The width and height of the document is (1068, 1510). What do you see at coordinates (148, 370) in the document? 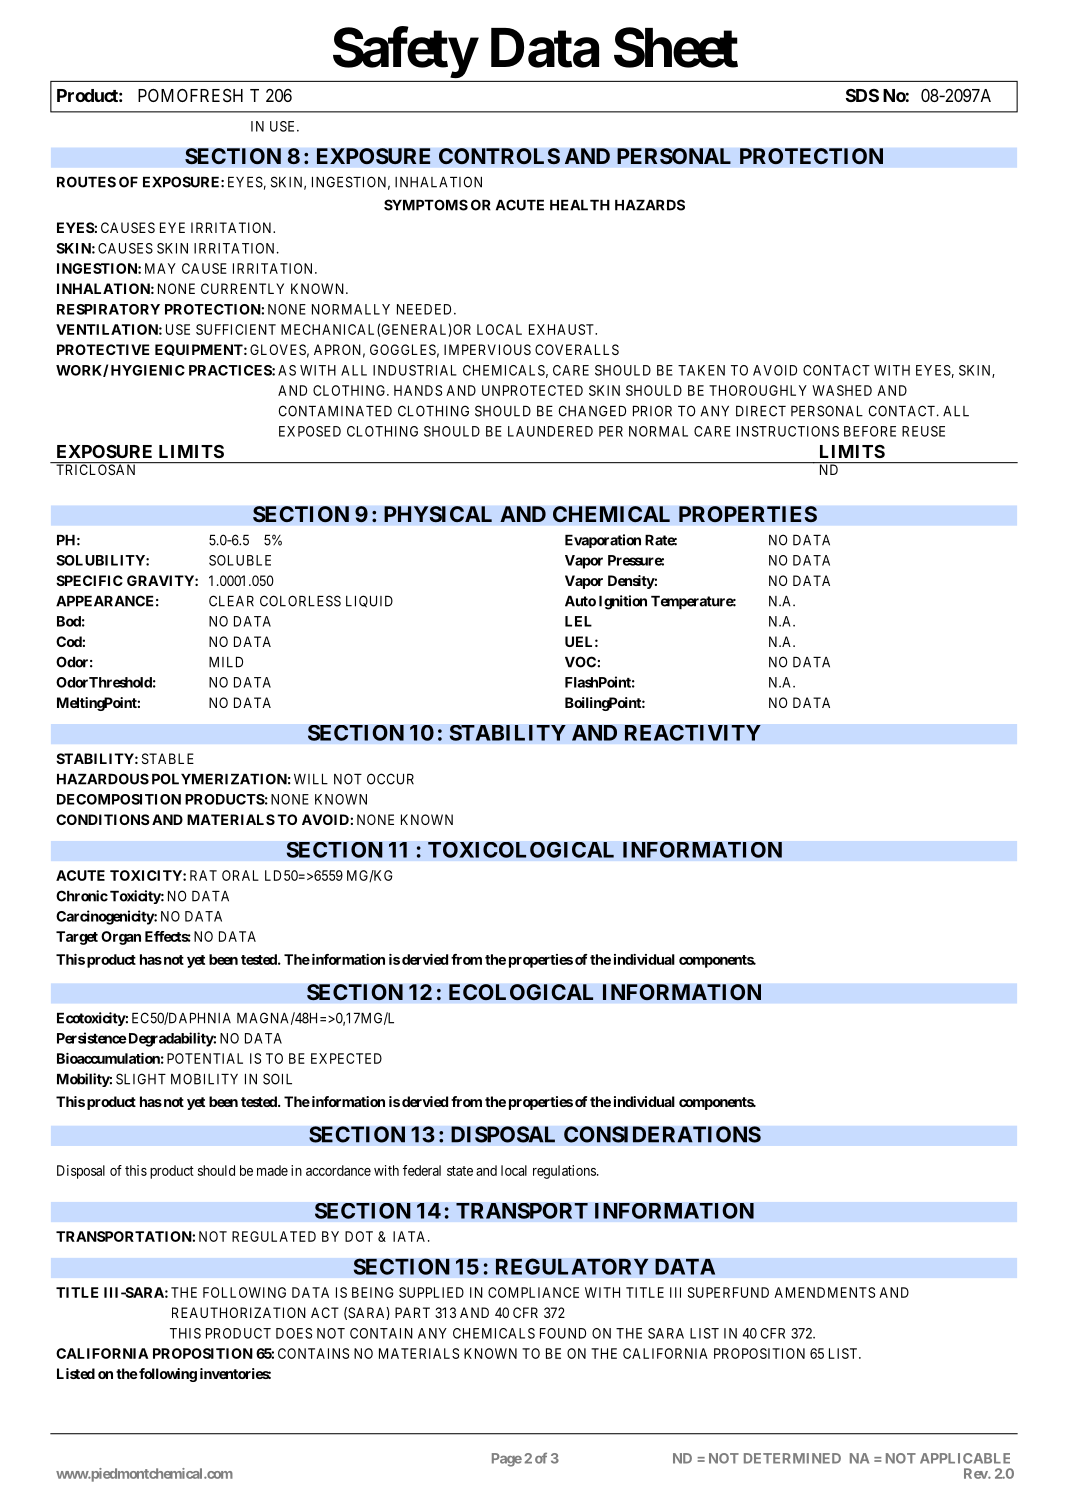
I see `HYGIENIC` at bounding box center [148, 370].
